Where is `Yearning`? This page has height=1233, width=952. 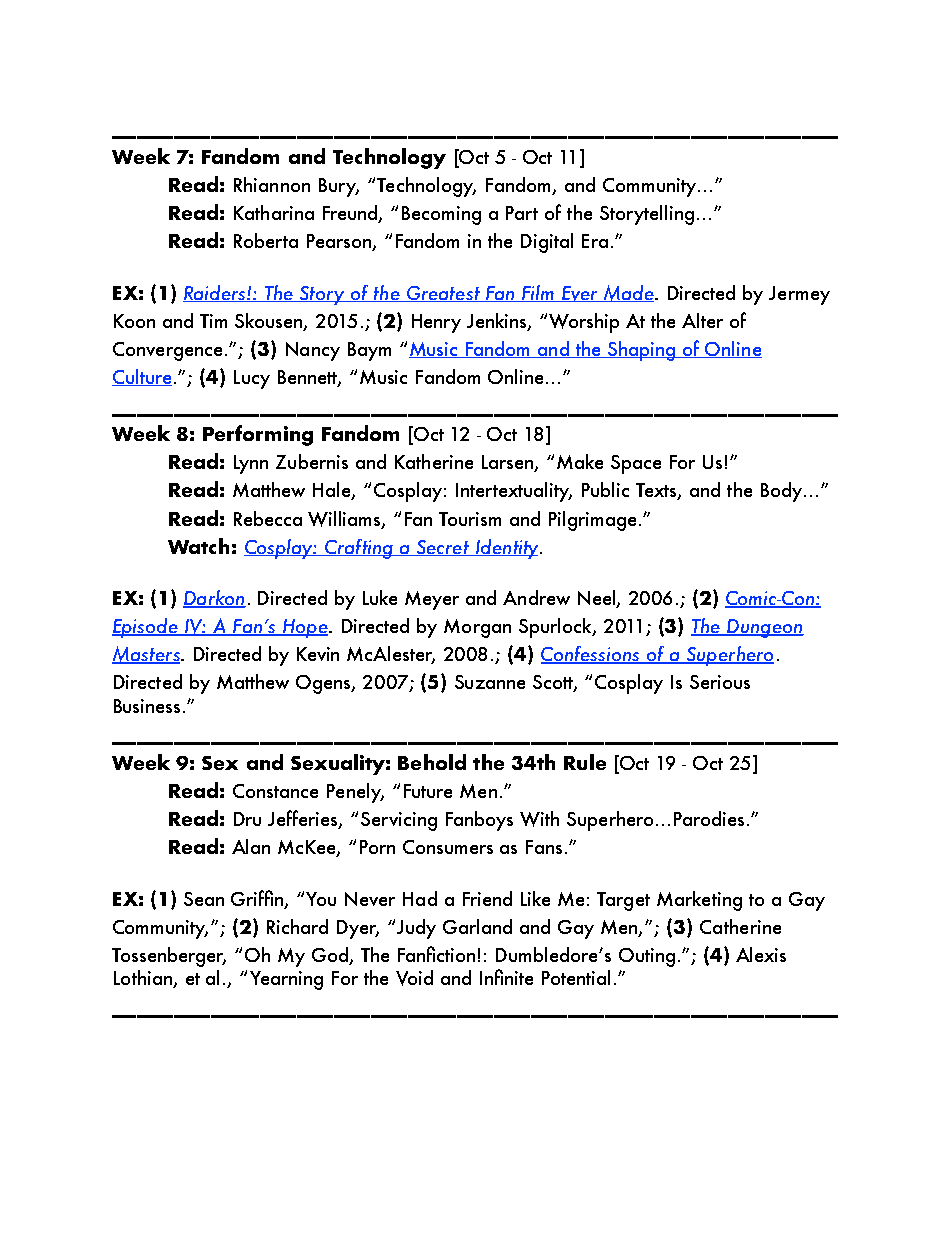
Yearning is located at coordinates (286, 980).
